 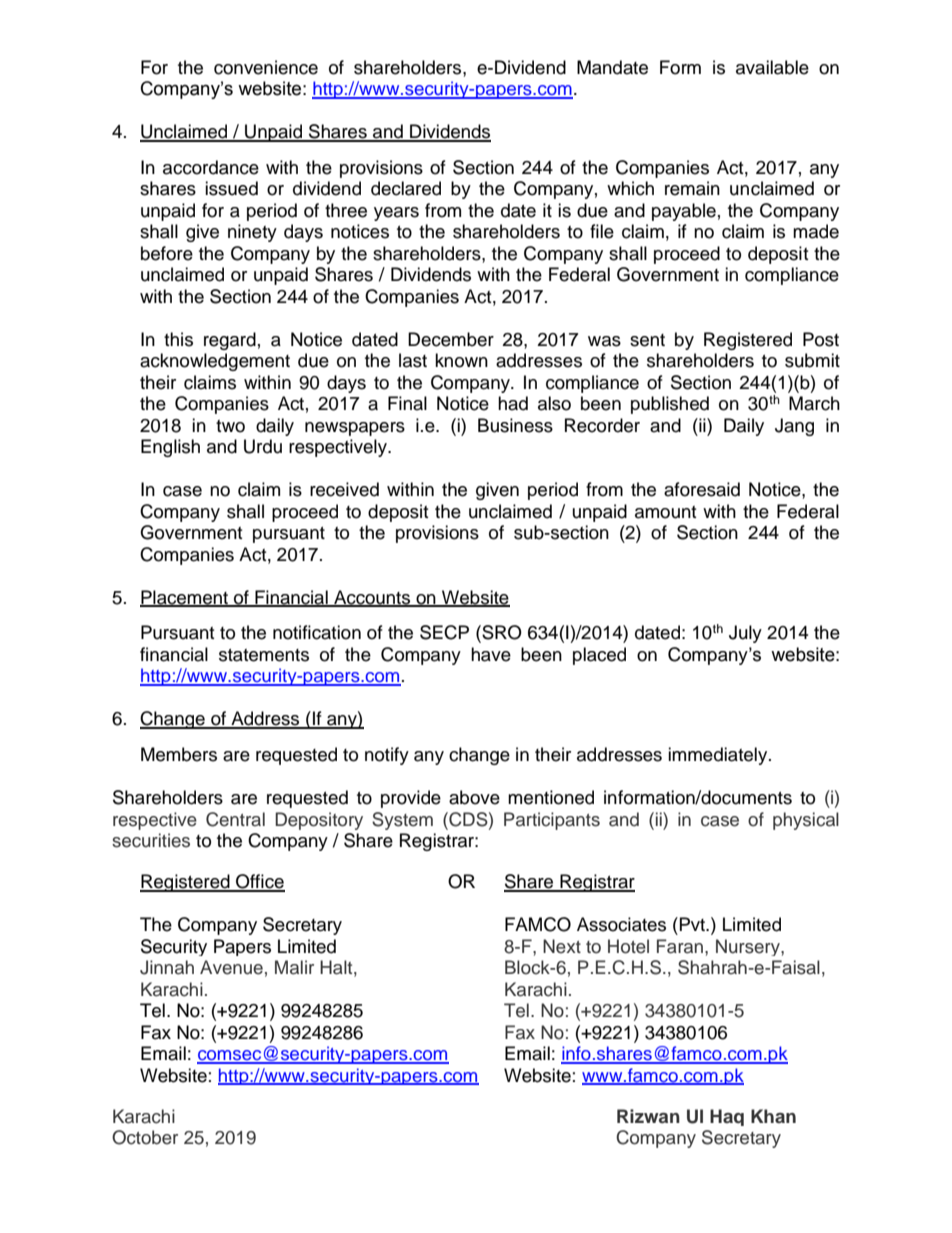 What do you see at coordinates (145, 1137) in the page?
I see `October` at bounding box center [145, 1137].
